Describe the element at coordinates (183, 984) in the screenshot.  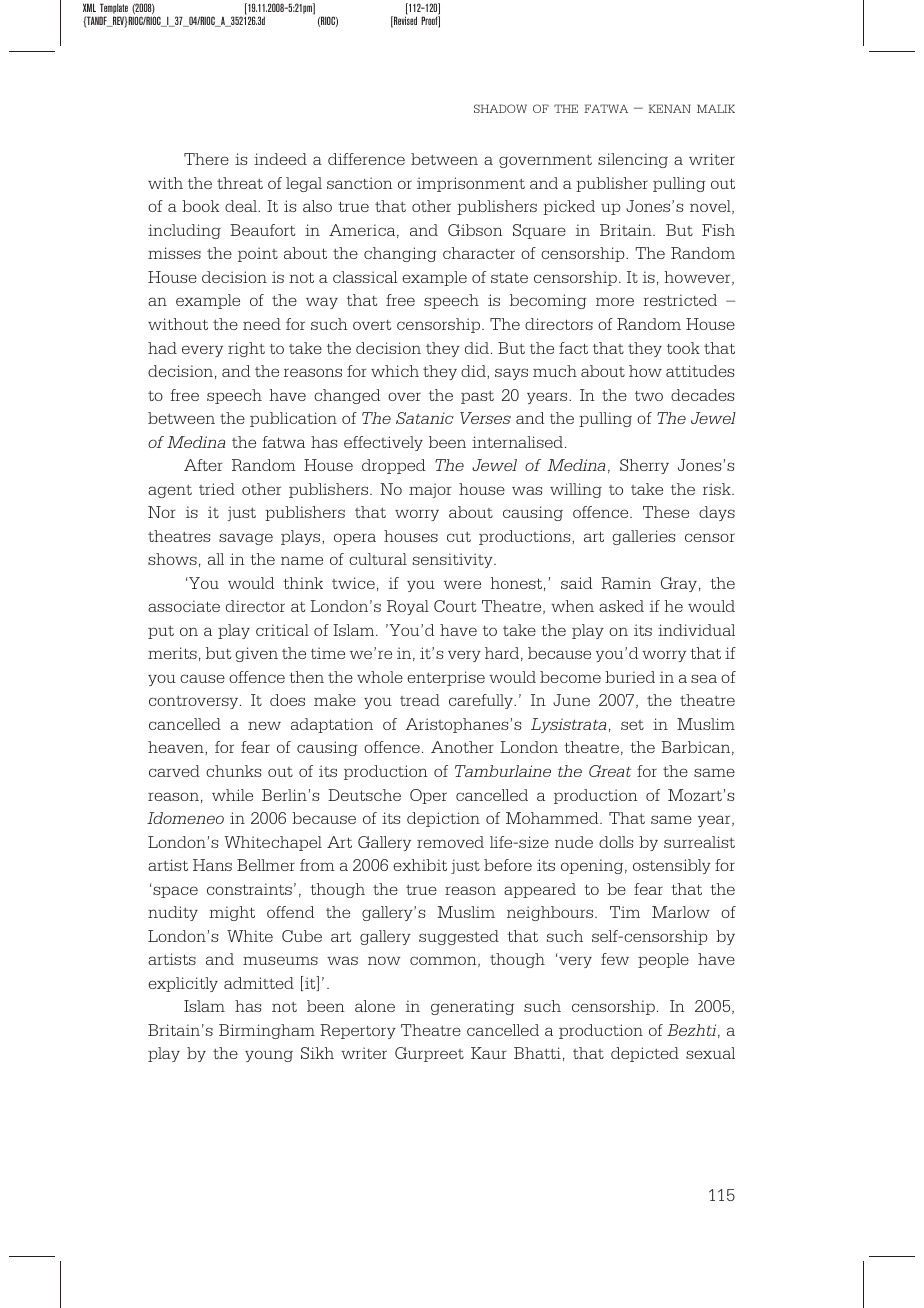
I see `explicitly` at that location.
